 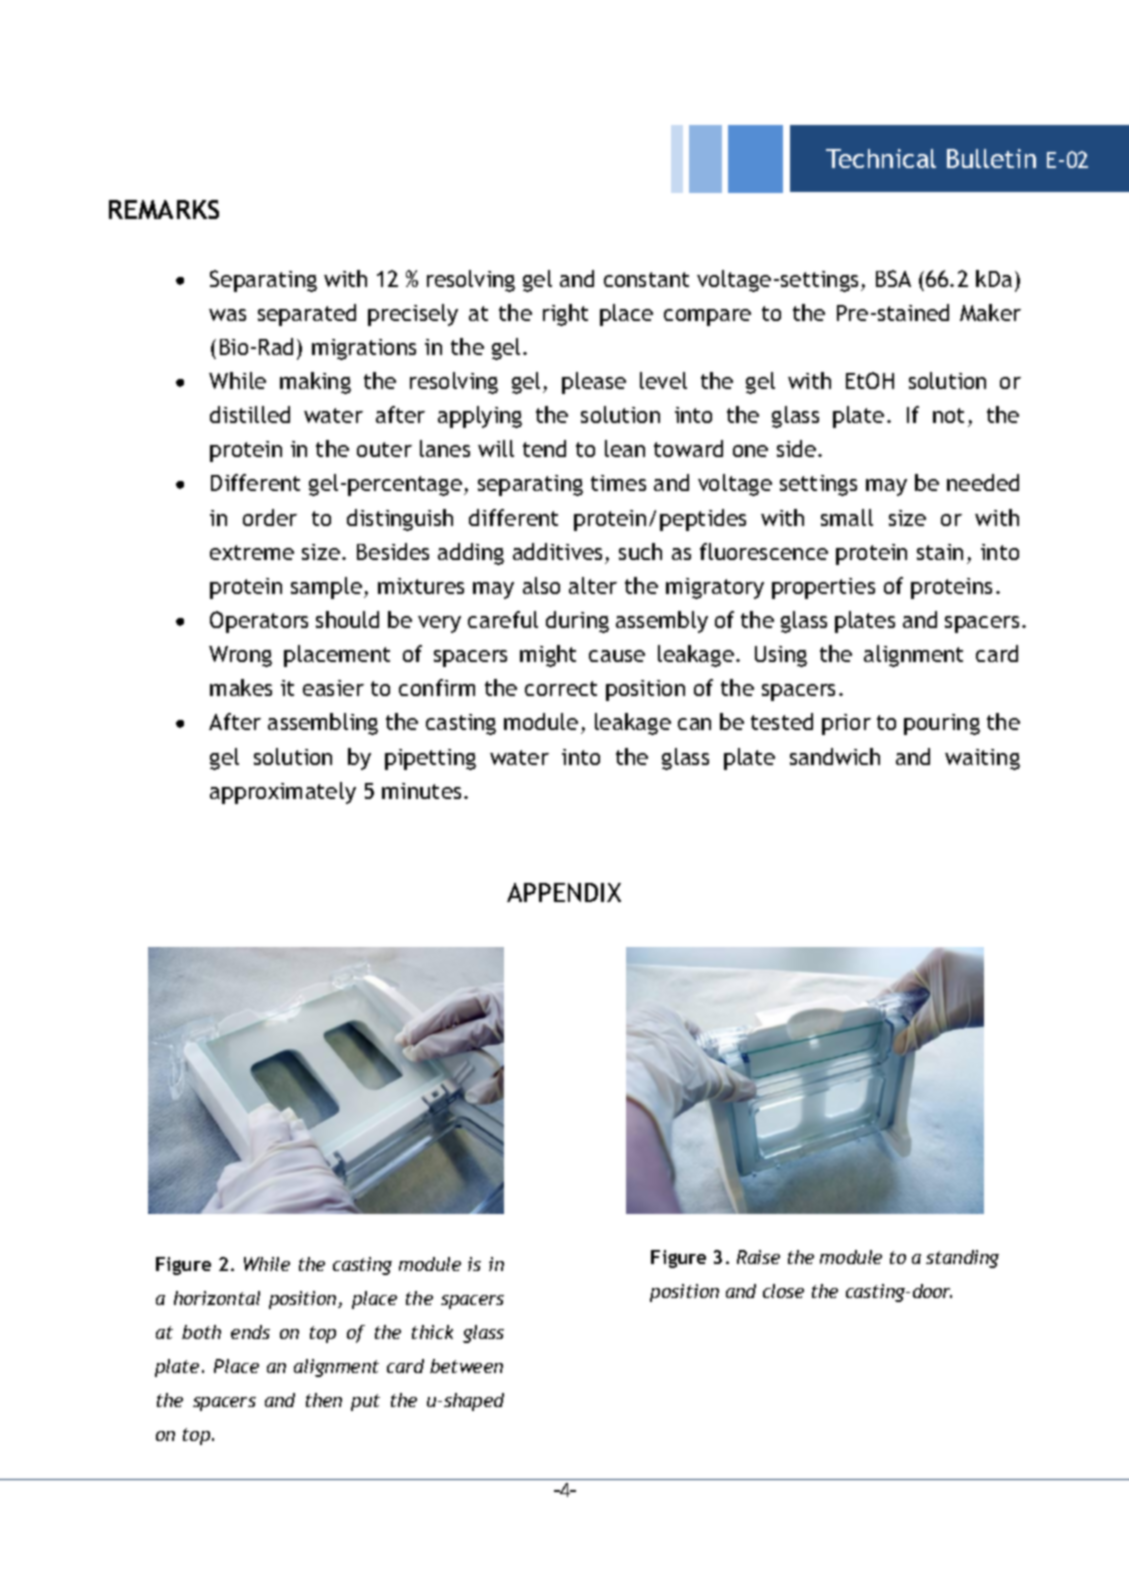 I want to click on not, so click(x=948, y=415).
